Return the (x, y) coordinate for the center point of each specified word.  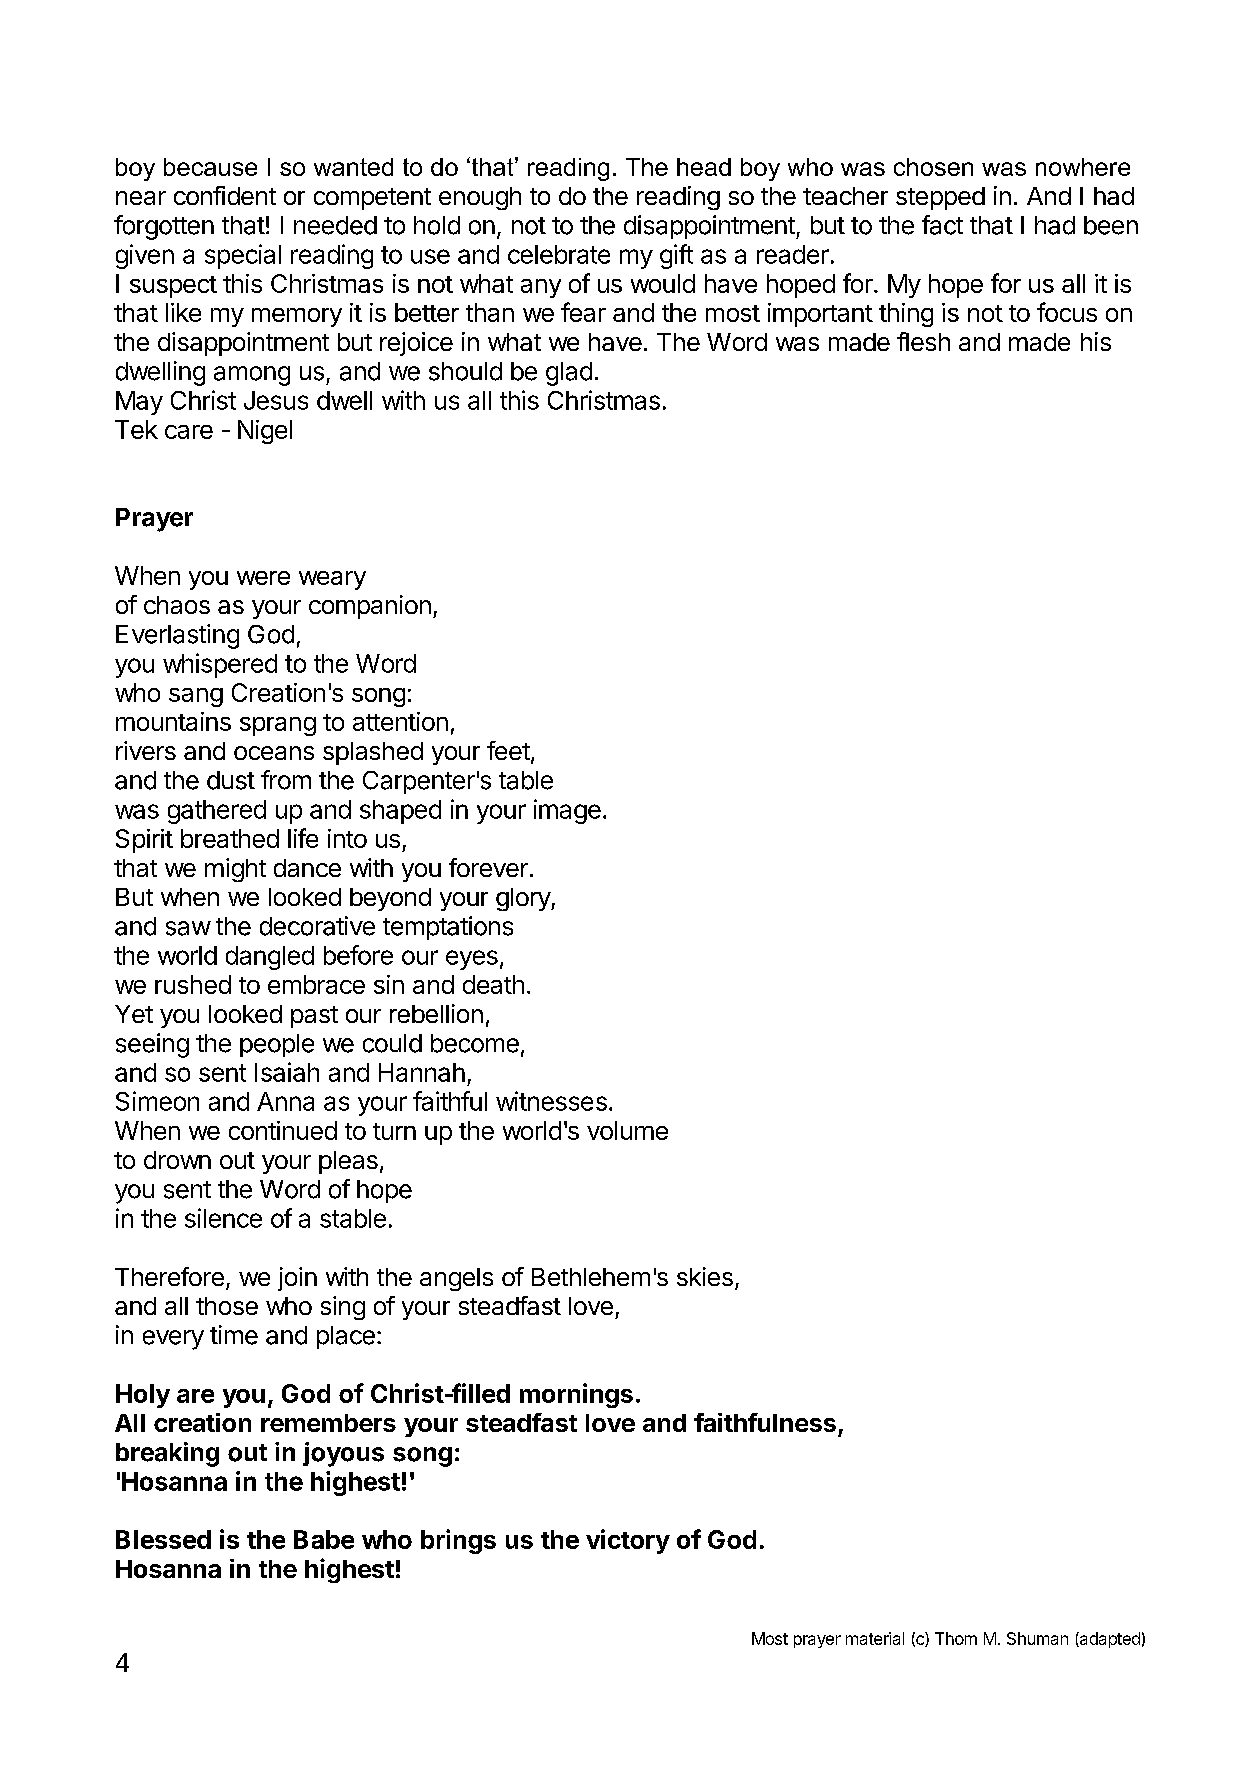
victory (628, 1541)
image (567, 811)
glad (569, 374)
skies (705, 1276)
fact (942, 225)
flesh (923, 341)
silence (223, 1218)
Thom (956, 1638)
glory (524, 899)
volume (627, 1130)
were (263, 578)
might (235, 870)
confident (225, 195)
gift (676, 256)
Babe (324, 1539)
